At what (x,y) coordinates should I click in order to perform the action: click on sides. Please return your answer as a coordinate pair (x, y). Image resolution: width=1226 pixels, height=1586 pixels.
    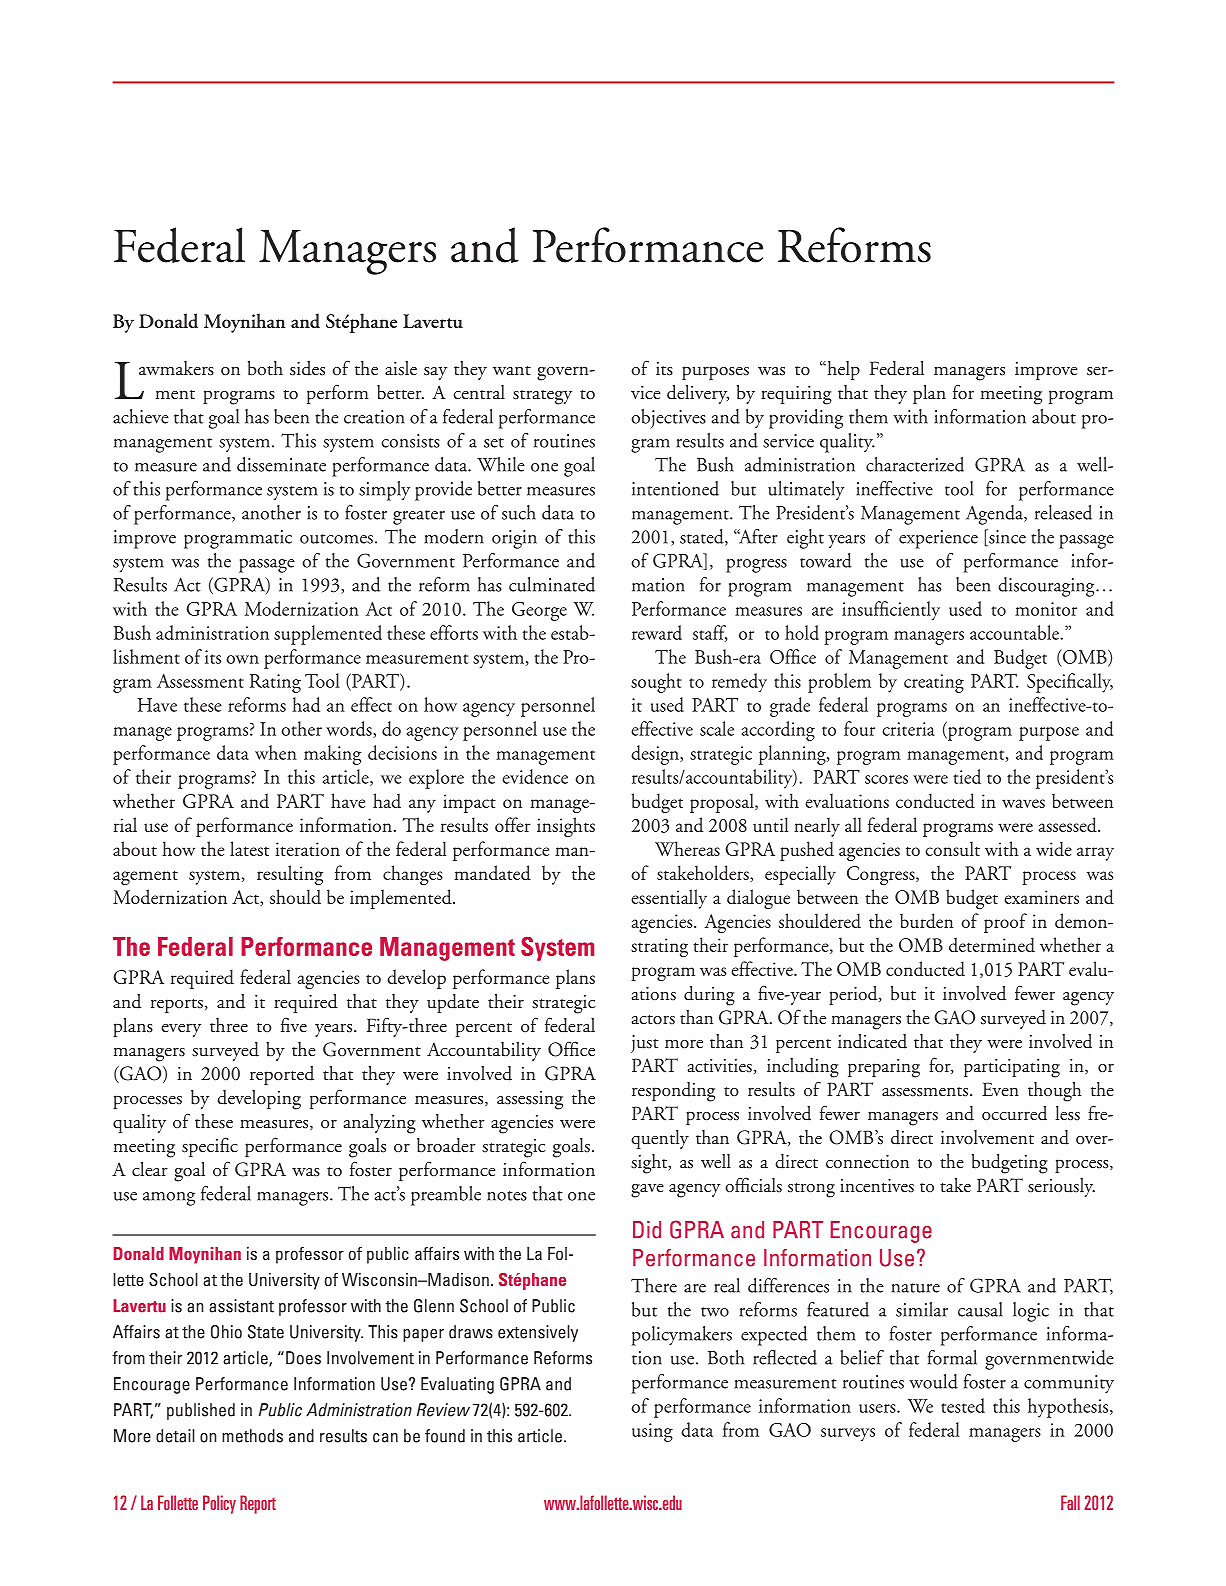
    Looking at the image, I should click on (307, 368).
